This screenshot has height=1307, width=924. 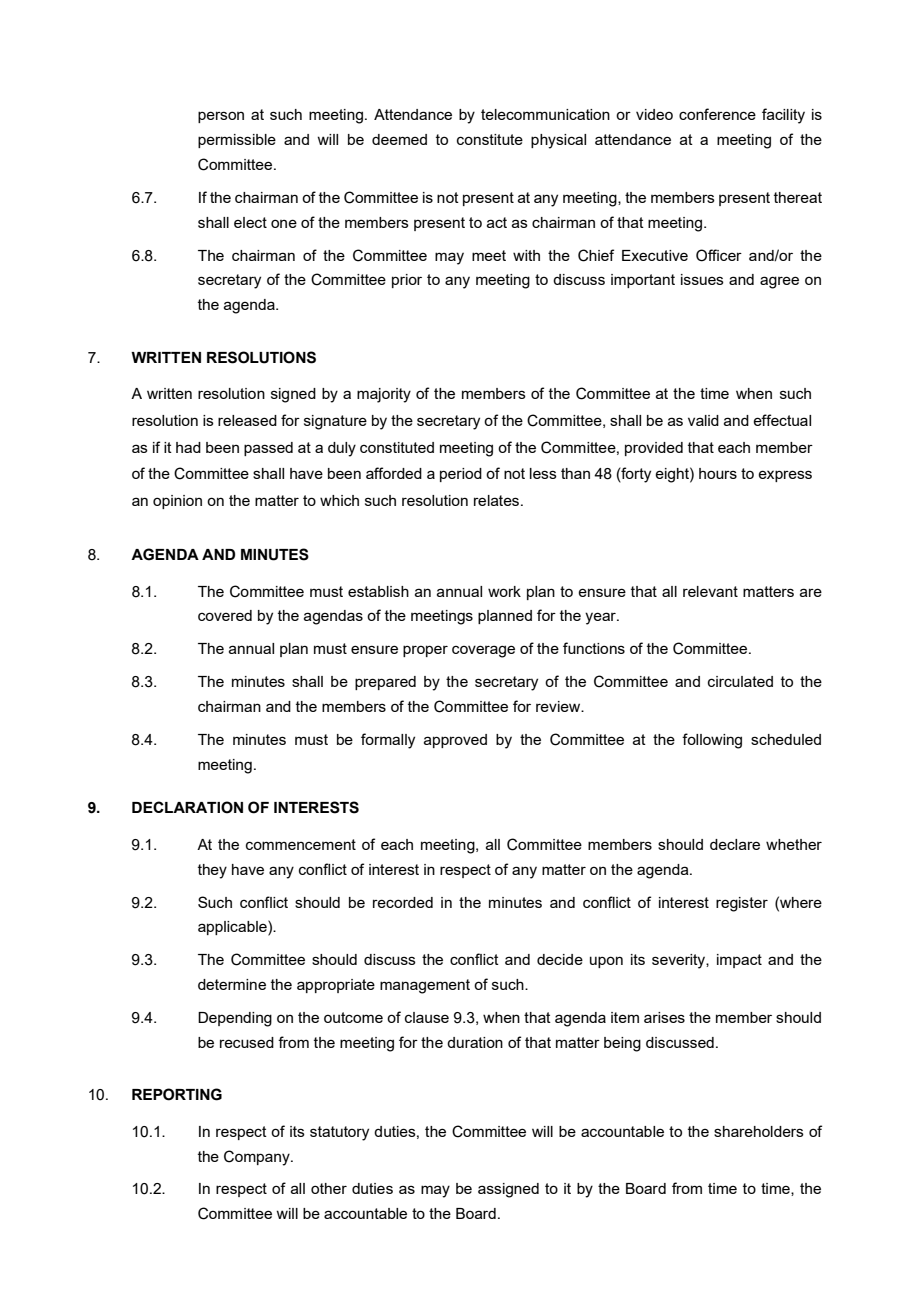 I want to click on declare, so click(x=735, y=844).
